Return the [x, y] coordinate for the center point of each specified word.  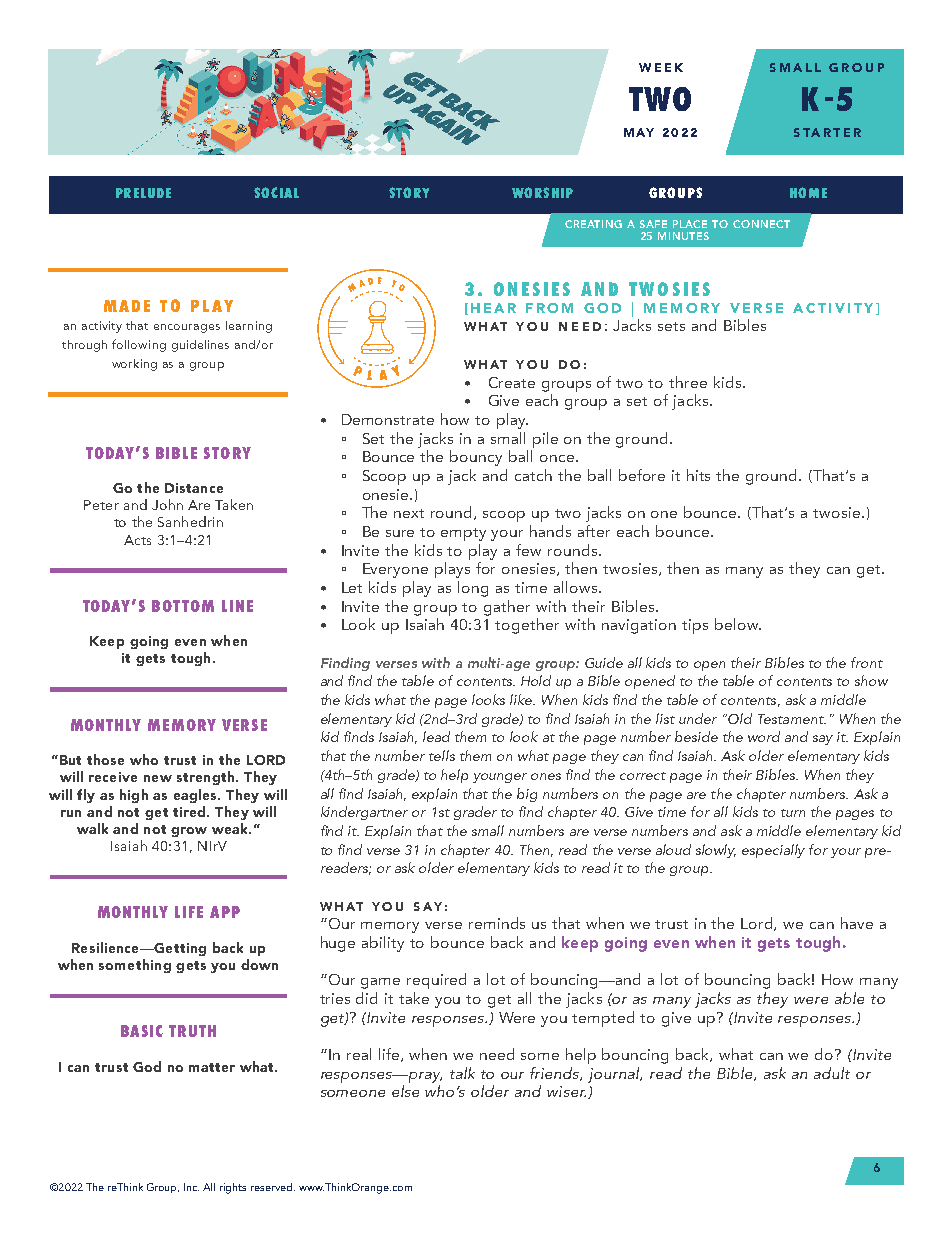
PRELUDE [143, 193]
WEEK [661, 67]
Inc [191, 1187]
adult [832, 1073]
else [405, 1091]
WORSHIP [542, 192]
